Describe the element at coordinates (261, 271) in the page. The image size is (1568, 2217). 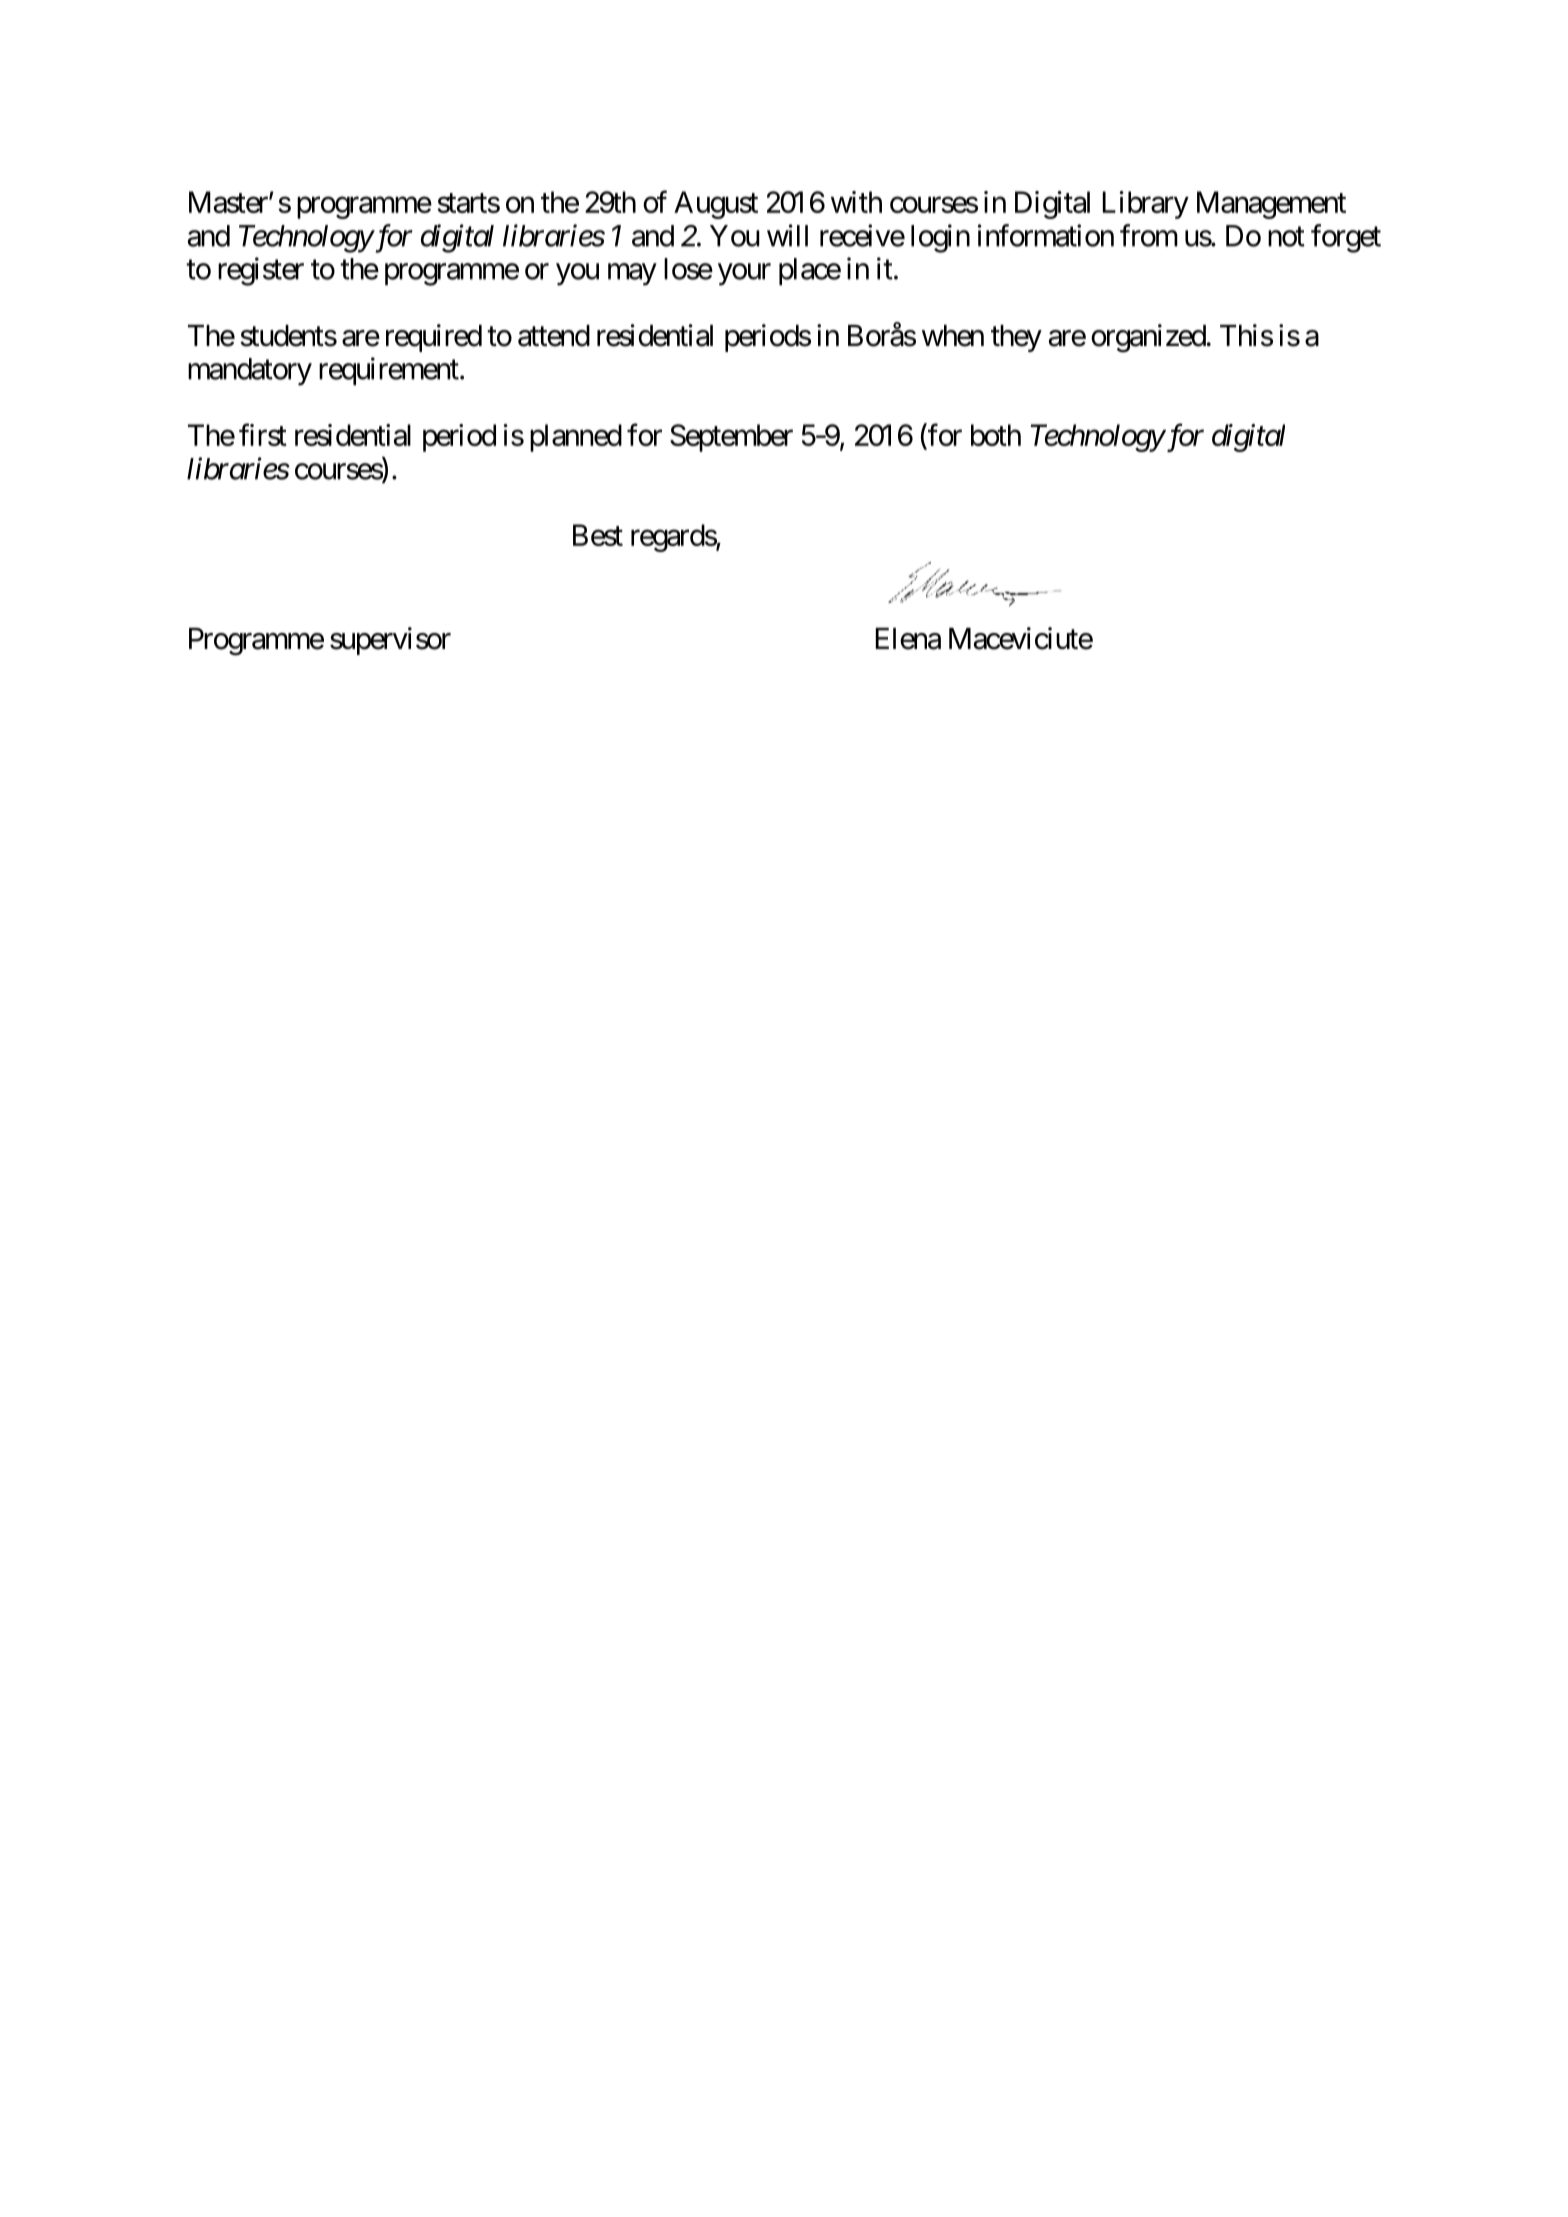
I see `register` at that location.
